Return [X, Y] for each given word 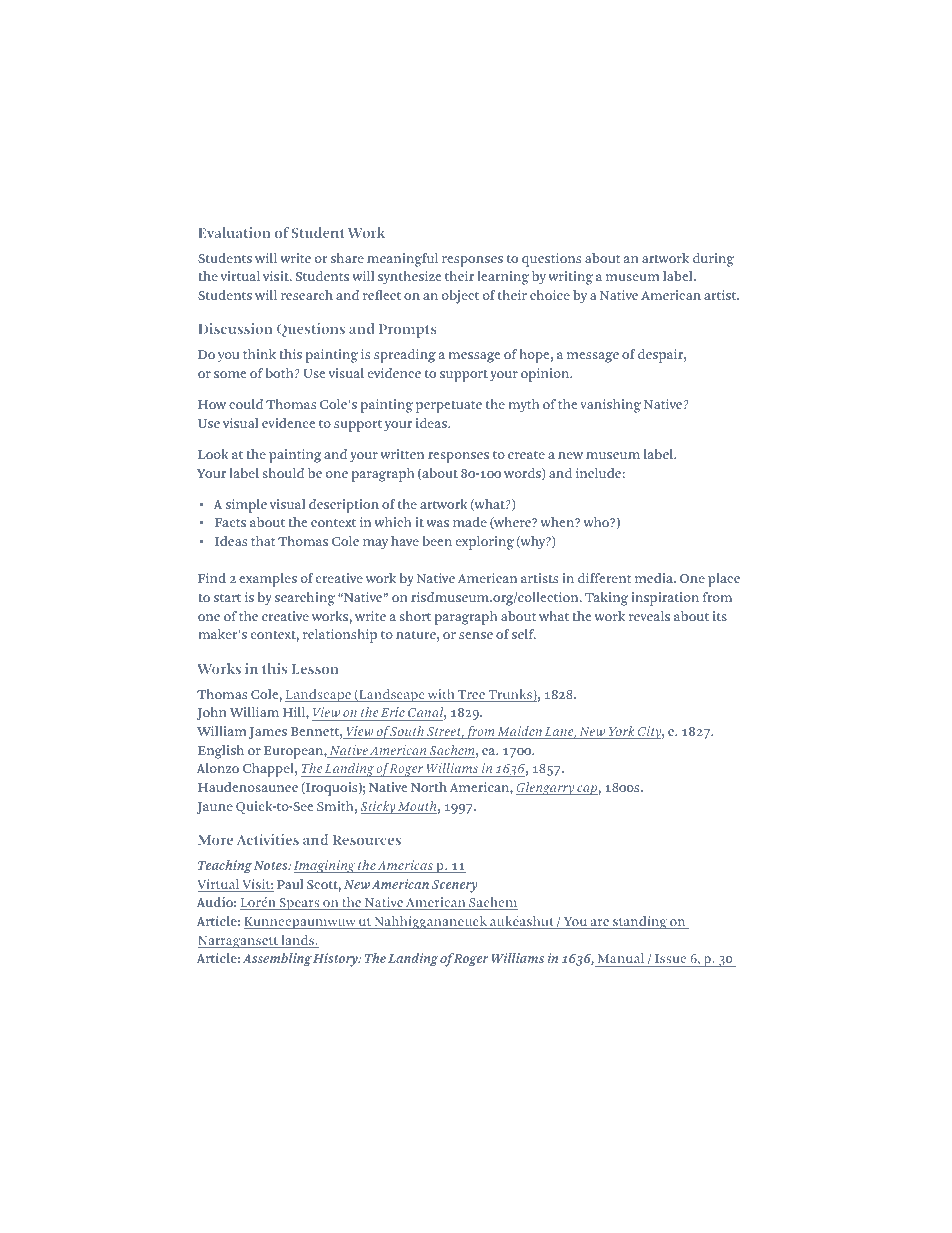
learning [503, 278]
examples [268, 580]
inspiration [665, 599]
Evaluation [234, 232]
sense [476, 635]
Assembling [277, 960]
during [713, 260]
